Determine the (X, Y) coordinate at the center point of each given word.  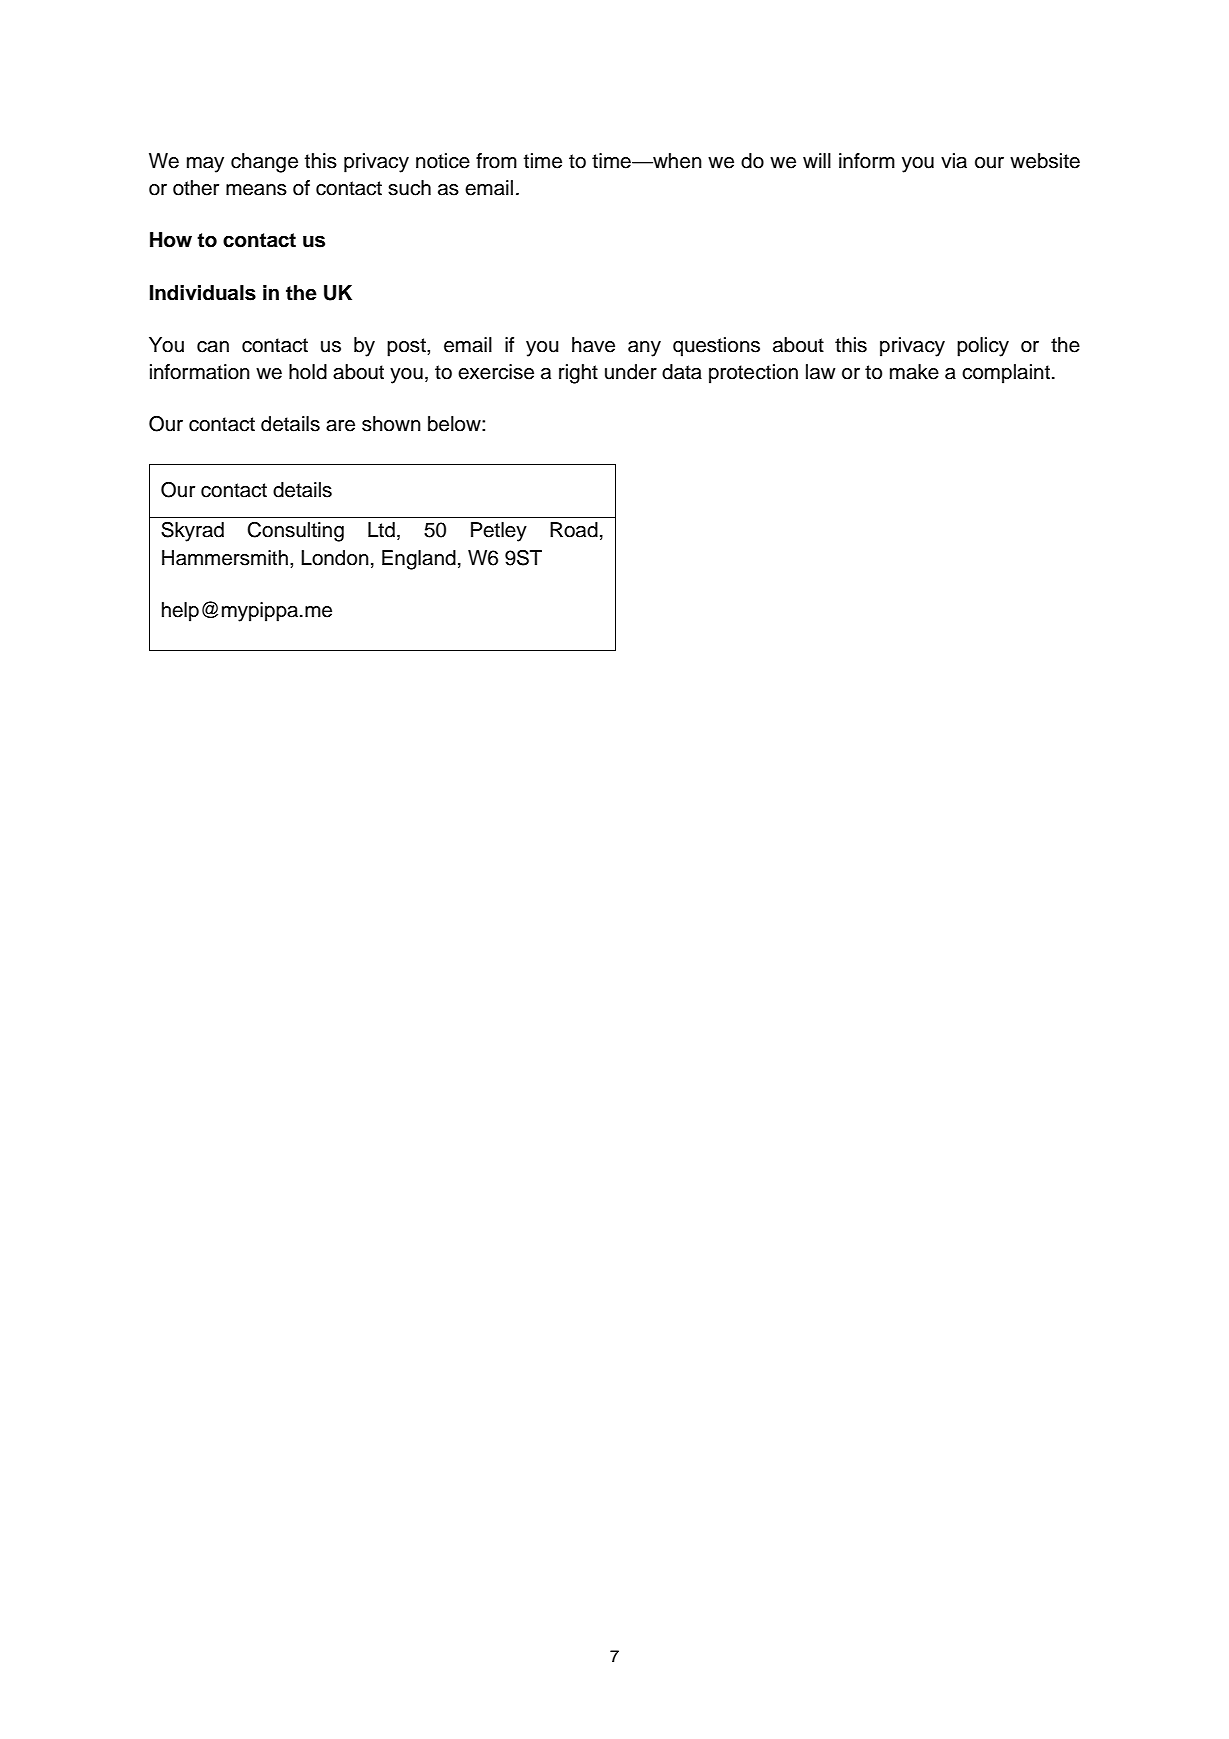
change (264, 163)
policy (983, 347)
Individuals (203, 293)
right (578, 374)
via (954, 161)
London (335, 558)
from (496, 161)
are (340, 426)
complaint (1006, 374)
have (593, 345)
